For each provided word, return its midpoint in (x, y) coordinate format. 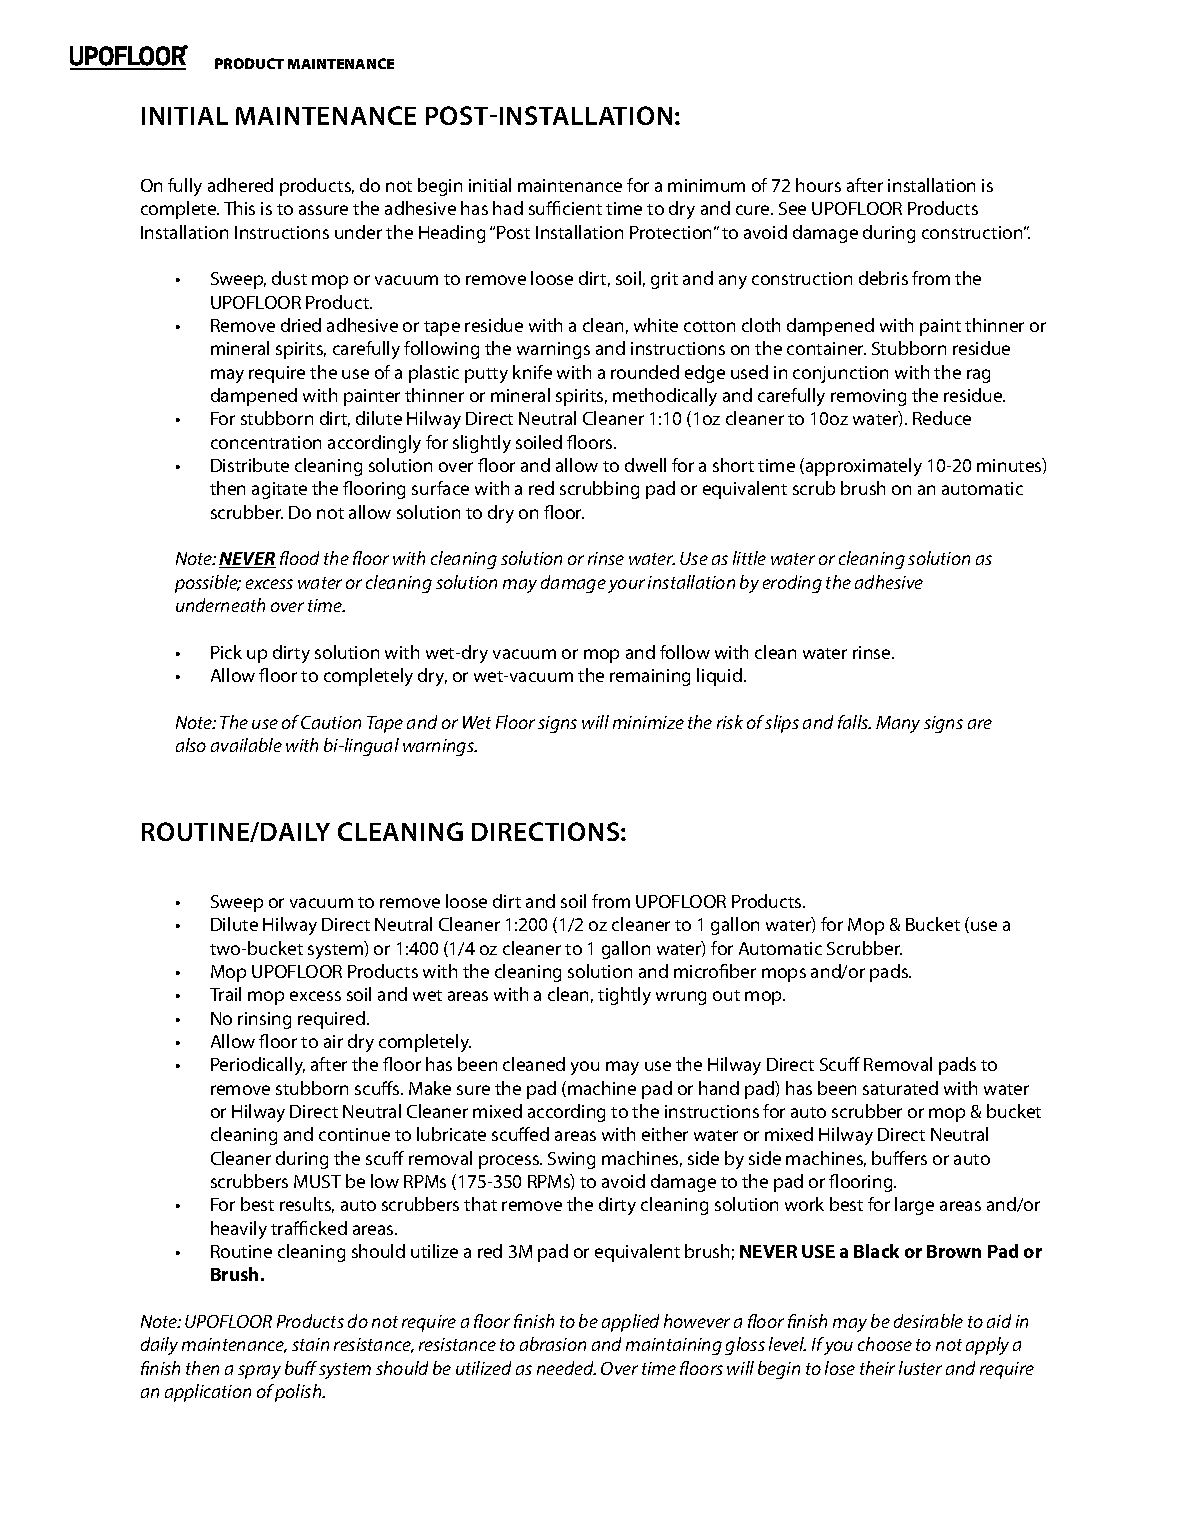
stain (310, 1344)
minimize (648, 722)
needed (566, 1368)
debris (883, 278)
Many (898, 724)
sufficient (565, 208)
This (239, 208)
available (246, 745)
